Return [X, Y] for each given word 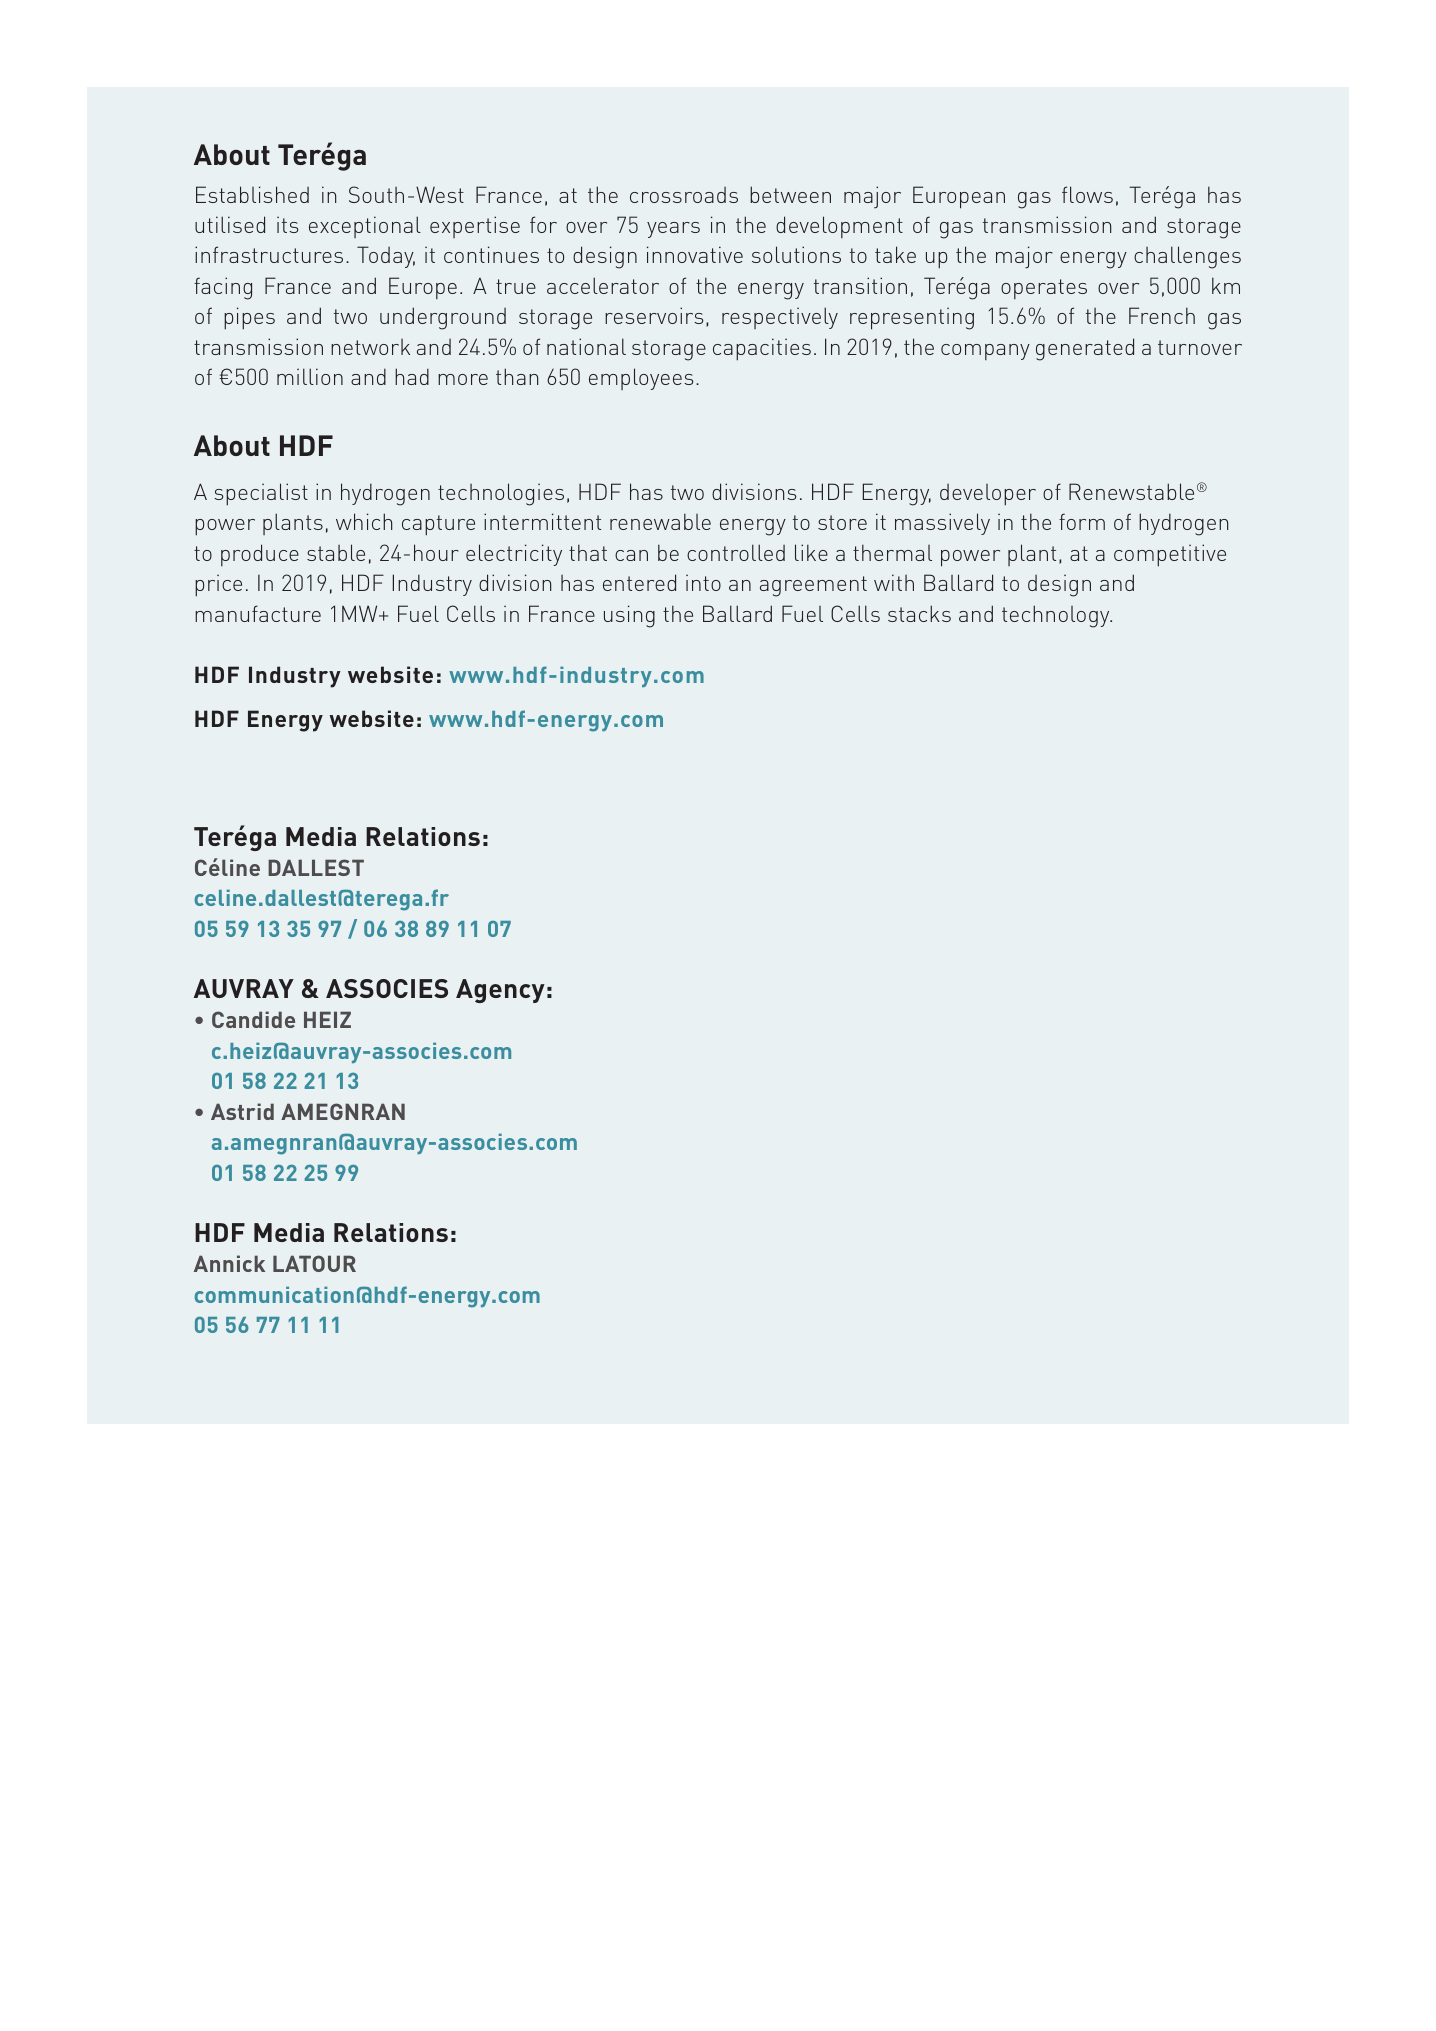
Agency [500, 991]
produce [260, 555]
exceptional [365, 227]
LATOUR [314, 1263]
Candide [253, 1019]
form [1082, 521]
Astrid [242, 1111]
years [673, 230]
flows [1087, 194]
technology [1057, 616]
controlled [736, 552]
